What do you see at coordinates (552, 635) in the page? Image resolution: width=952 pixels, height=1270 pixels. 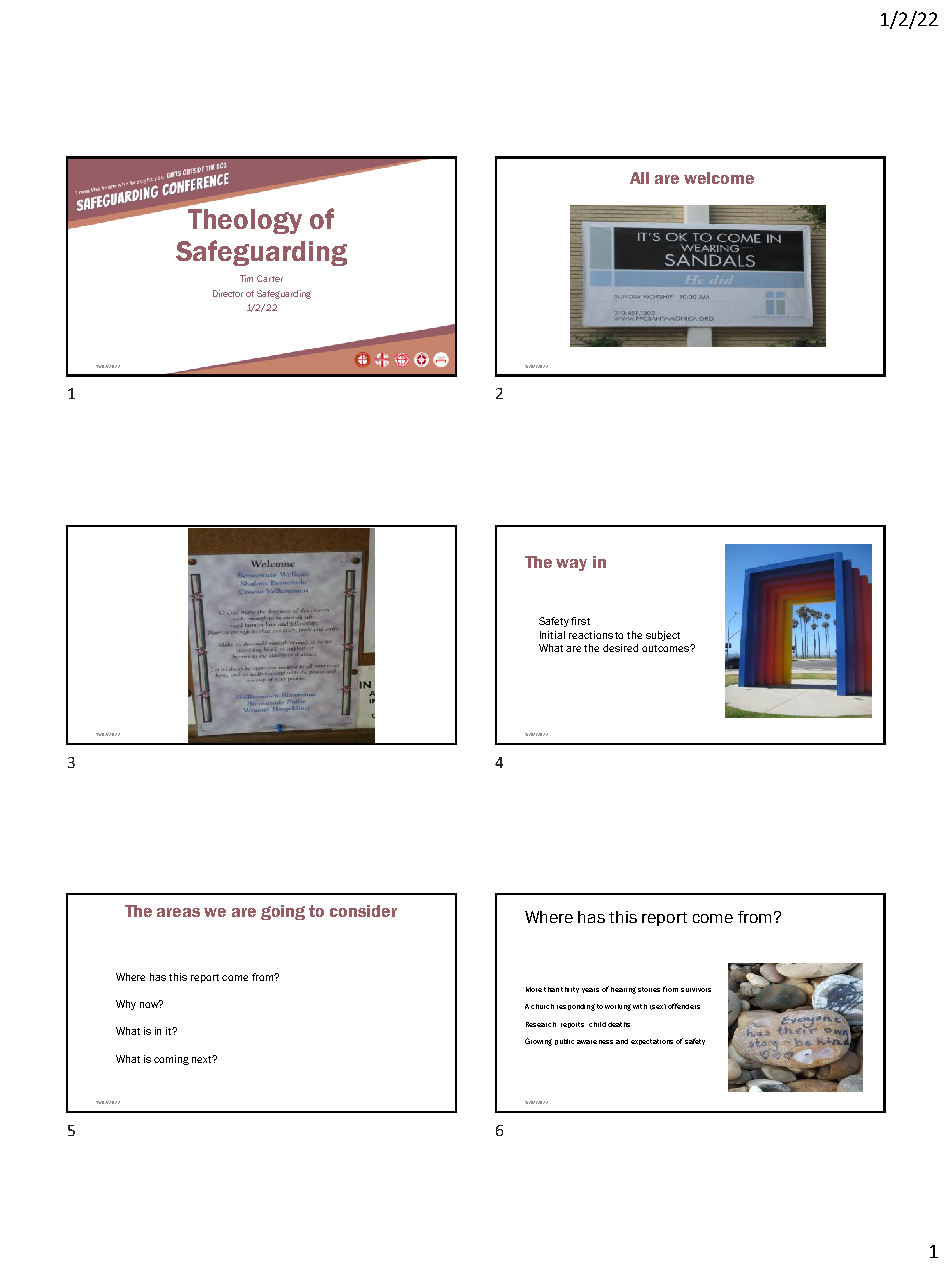 I see `Initial` at bounding box center [552, 635].
